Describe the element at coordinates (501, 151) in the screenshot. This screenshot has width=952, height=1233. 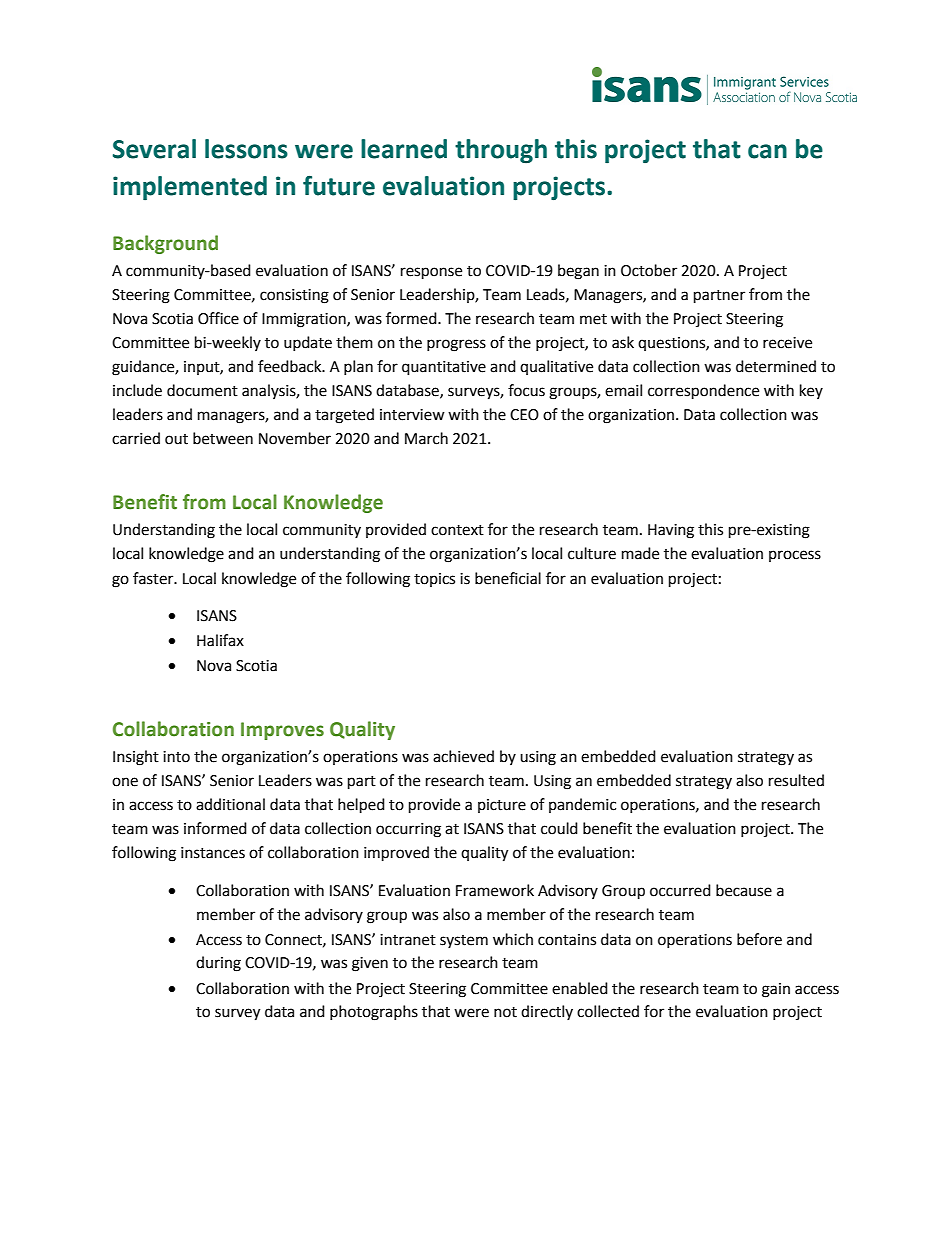
I see `through` at that location.
